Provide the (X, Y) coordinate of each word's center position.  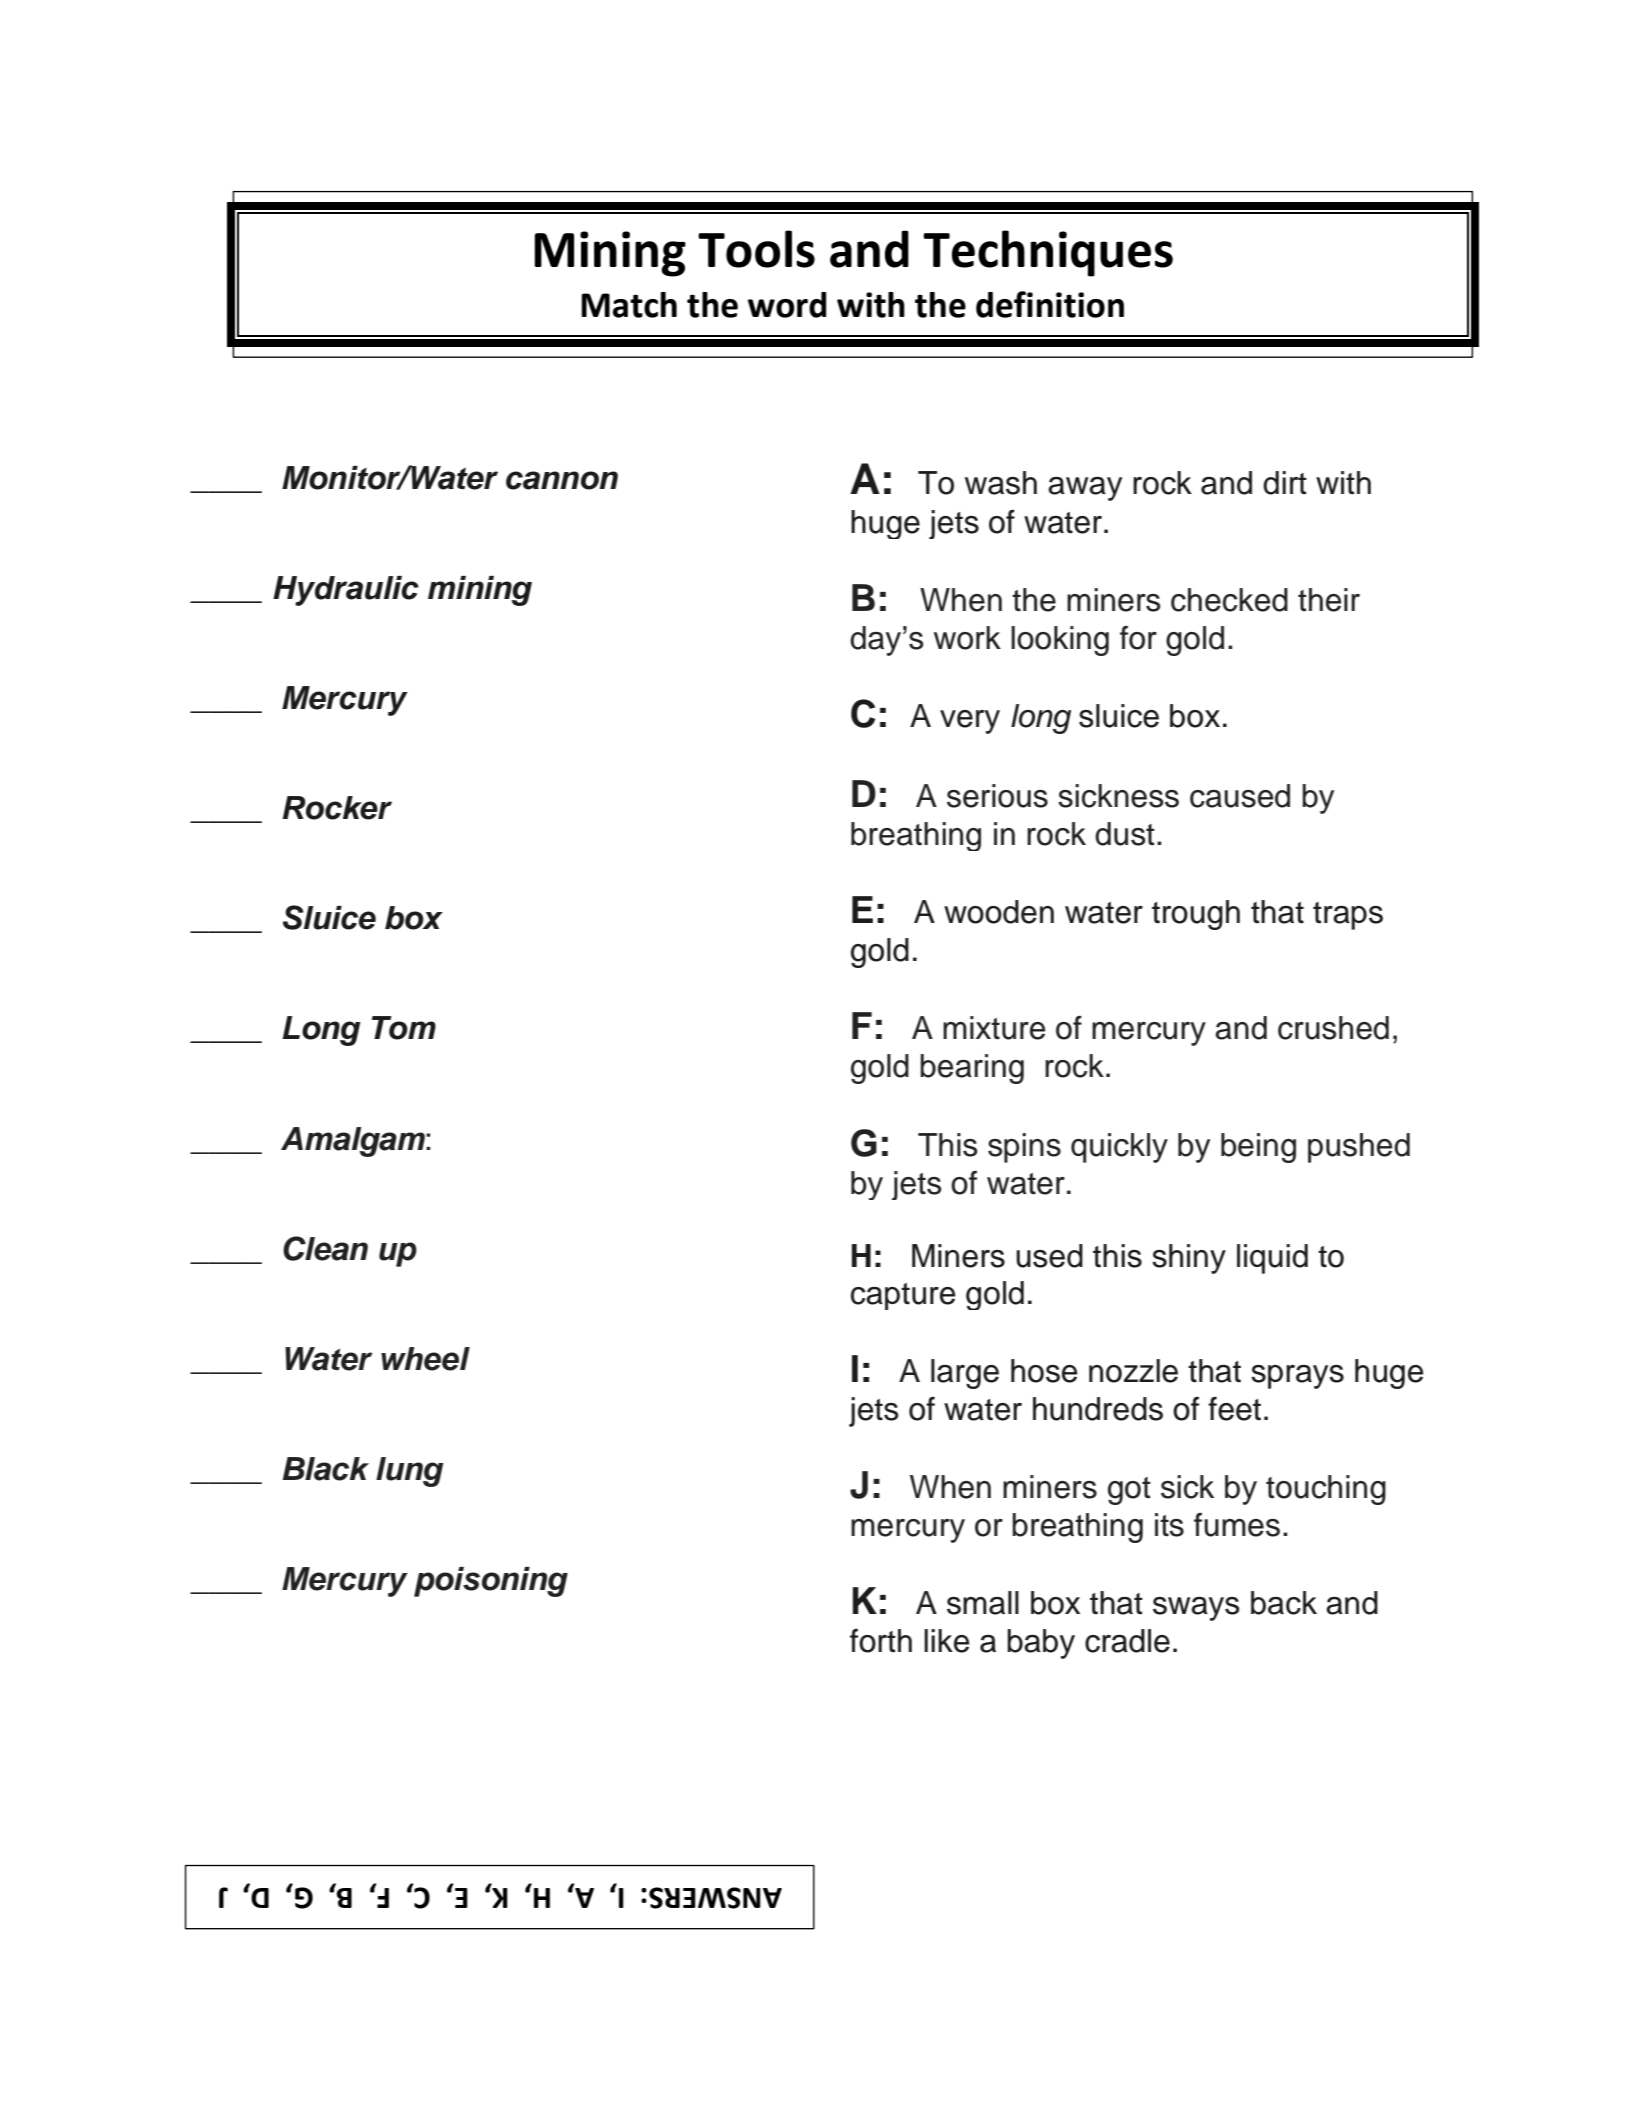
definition (1050, 304)
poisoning (491, 1582)
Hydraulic (346, 591)
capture (903, 1296)
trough (1196, 915)
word (787, 305)
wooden (999, 912)
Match (629, 305)
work (967, 638)
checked (1229, 600)
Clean (325, 1248)
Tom (404, 1028)
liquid (1272, 1259)
